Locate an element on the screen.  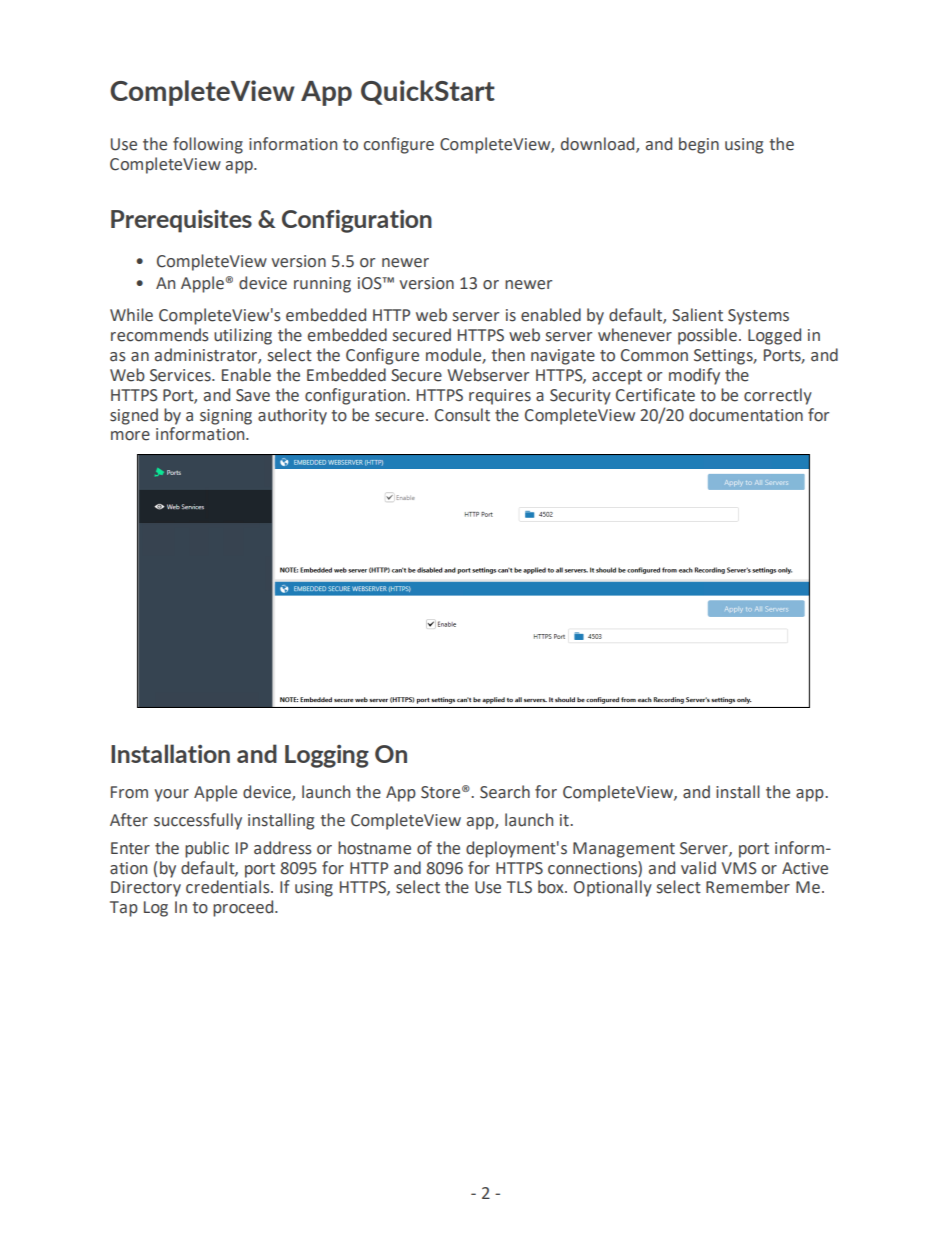
download is located at coordinates (599, 144).
